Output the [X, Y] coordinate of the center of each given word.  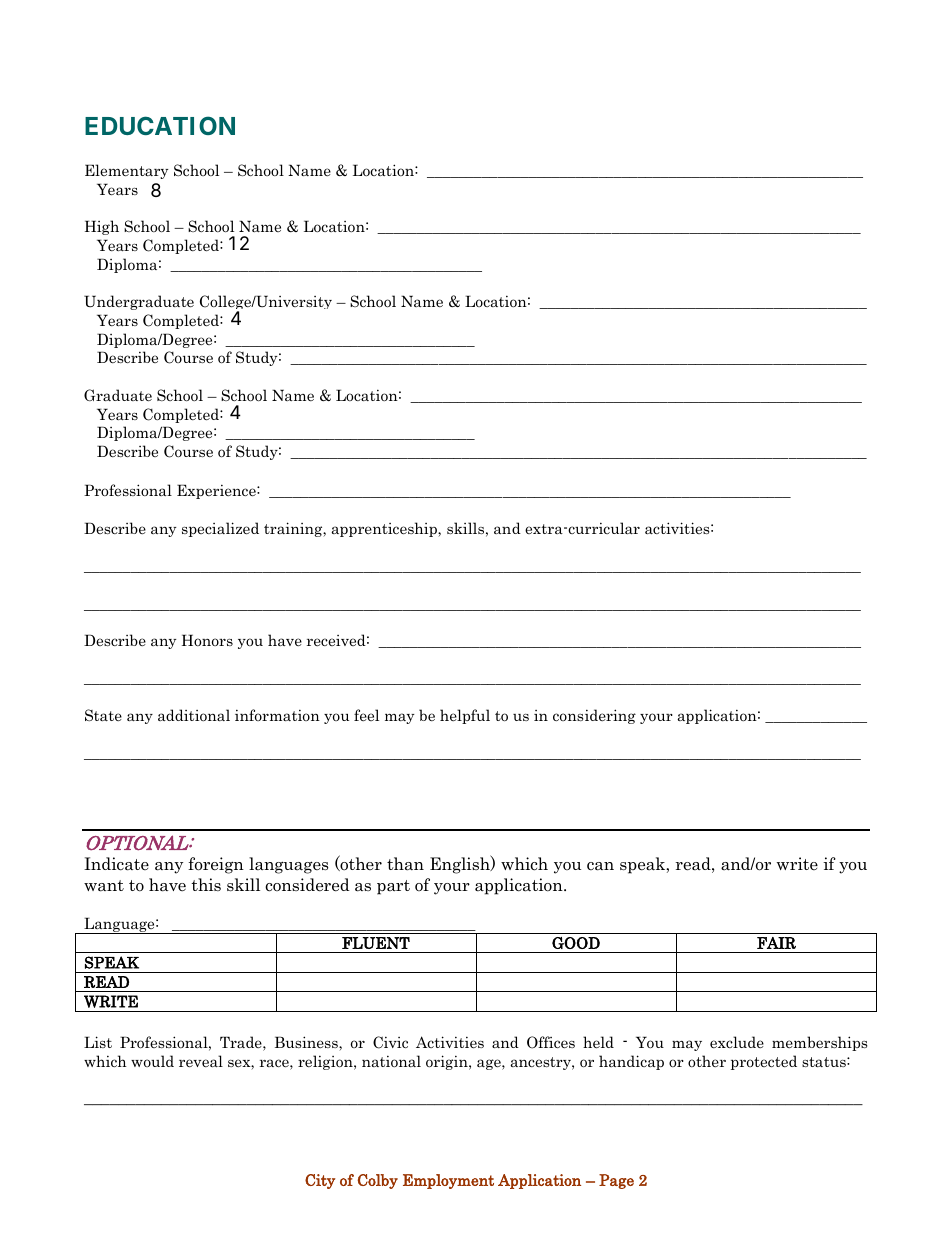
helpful [465, 716]
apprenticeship [385, 529]
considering [594, 716]
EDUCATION [160, 125]
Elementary [127, 171]
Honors [207, 640]
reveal [201, 1061]
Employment [448, 1181]
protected [764, 1062]
